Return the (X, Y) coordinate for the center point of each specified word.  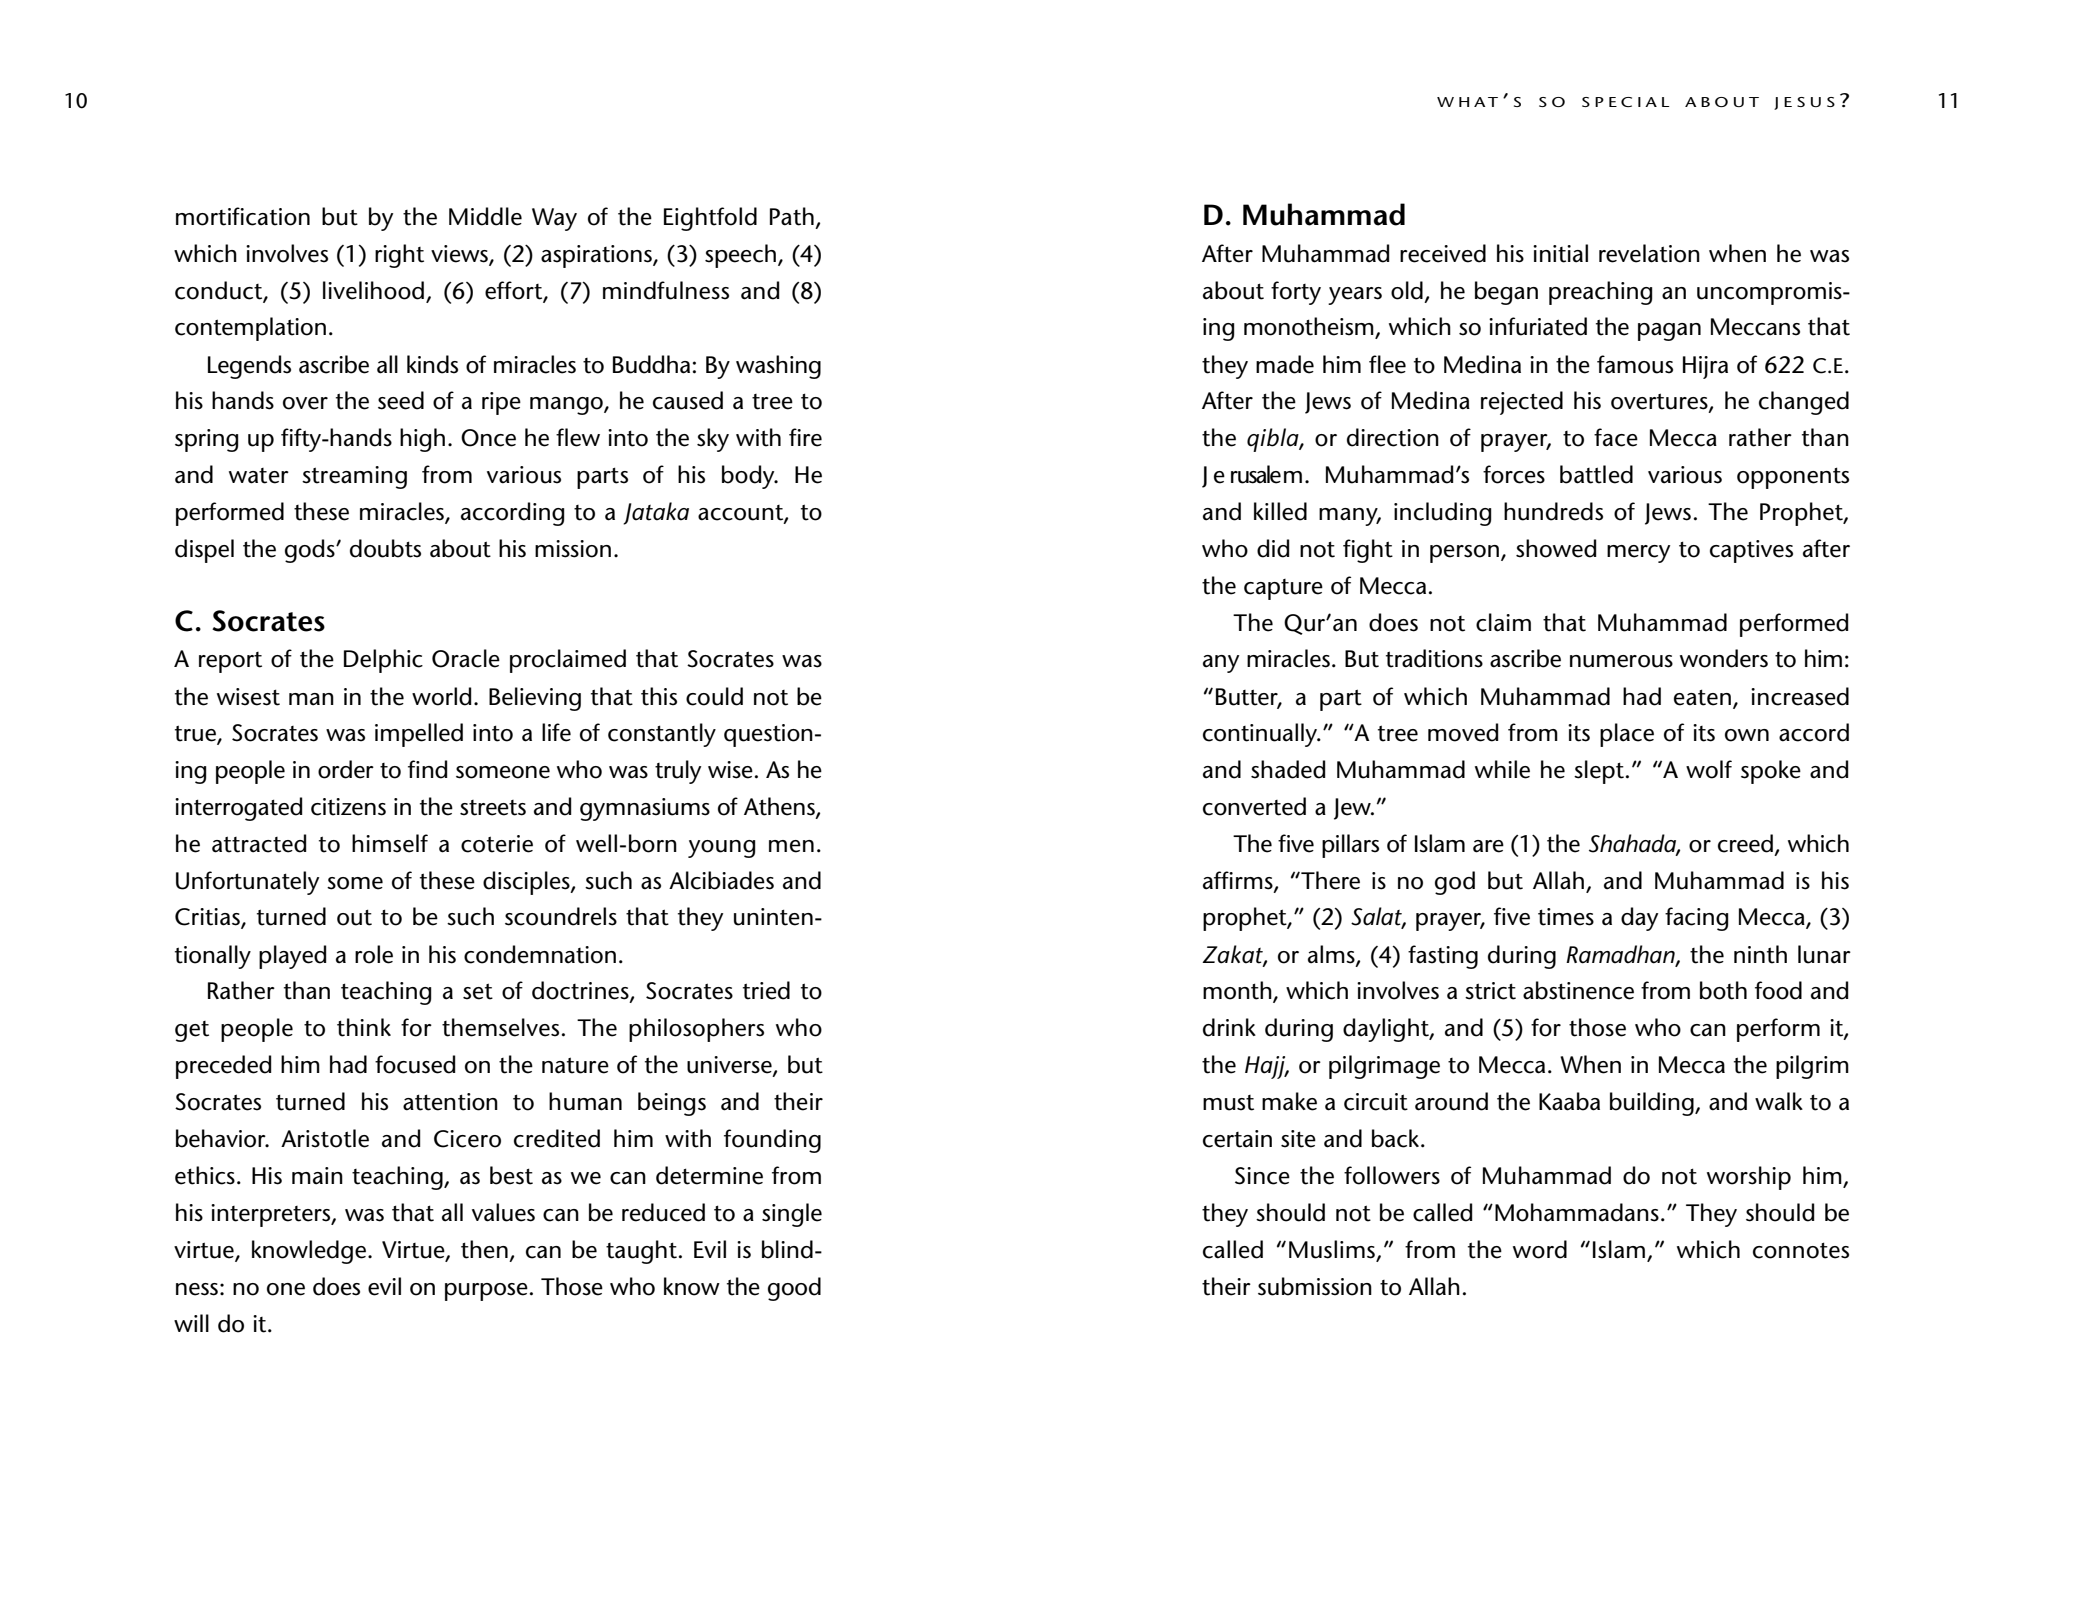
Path (792, 216)
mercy (1638, 554)
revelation (1649, 253)
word (1540, 1249)
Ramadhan (1621, 955)
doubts (385, 548)
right (399, 256)
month (1238, 991)
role (374, 954)
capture (1283, 589)
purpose (486, 1292)
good (794, 1289)
